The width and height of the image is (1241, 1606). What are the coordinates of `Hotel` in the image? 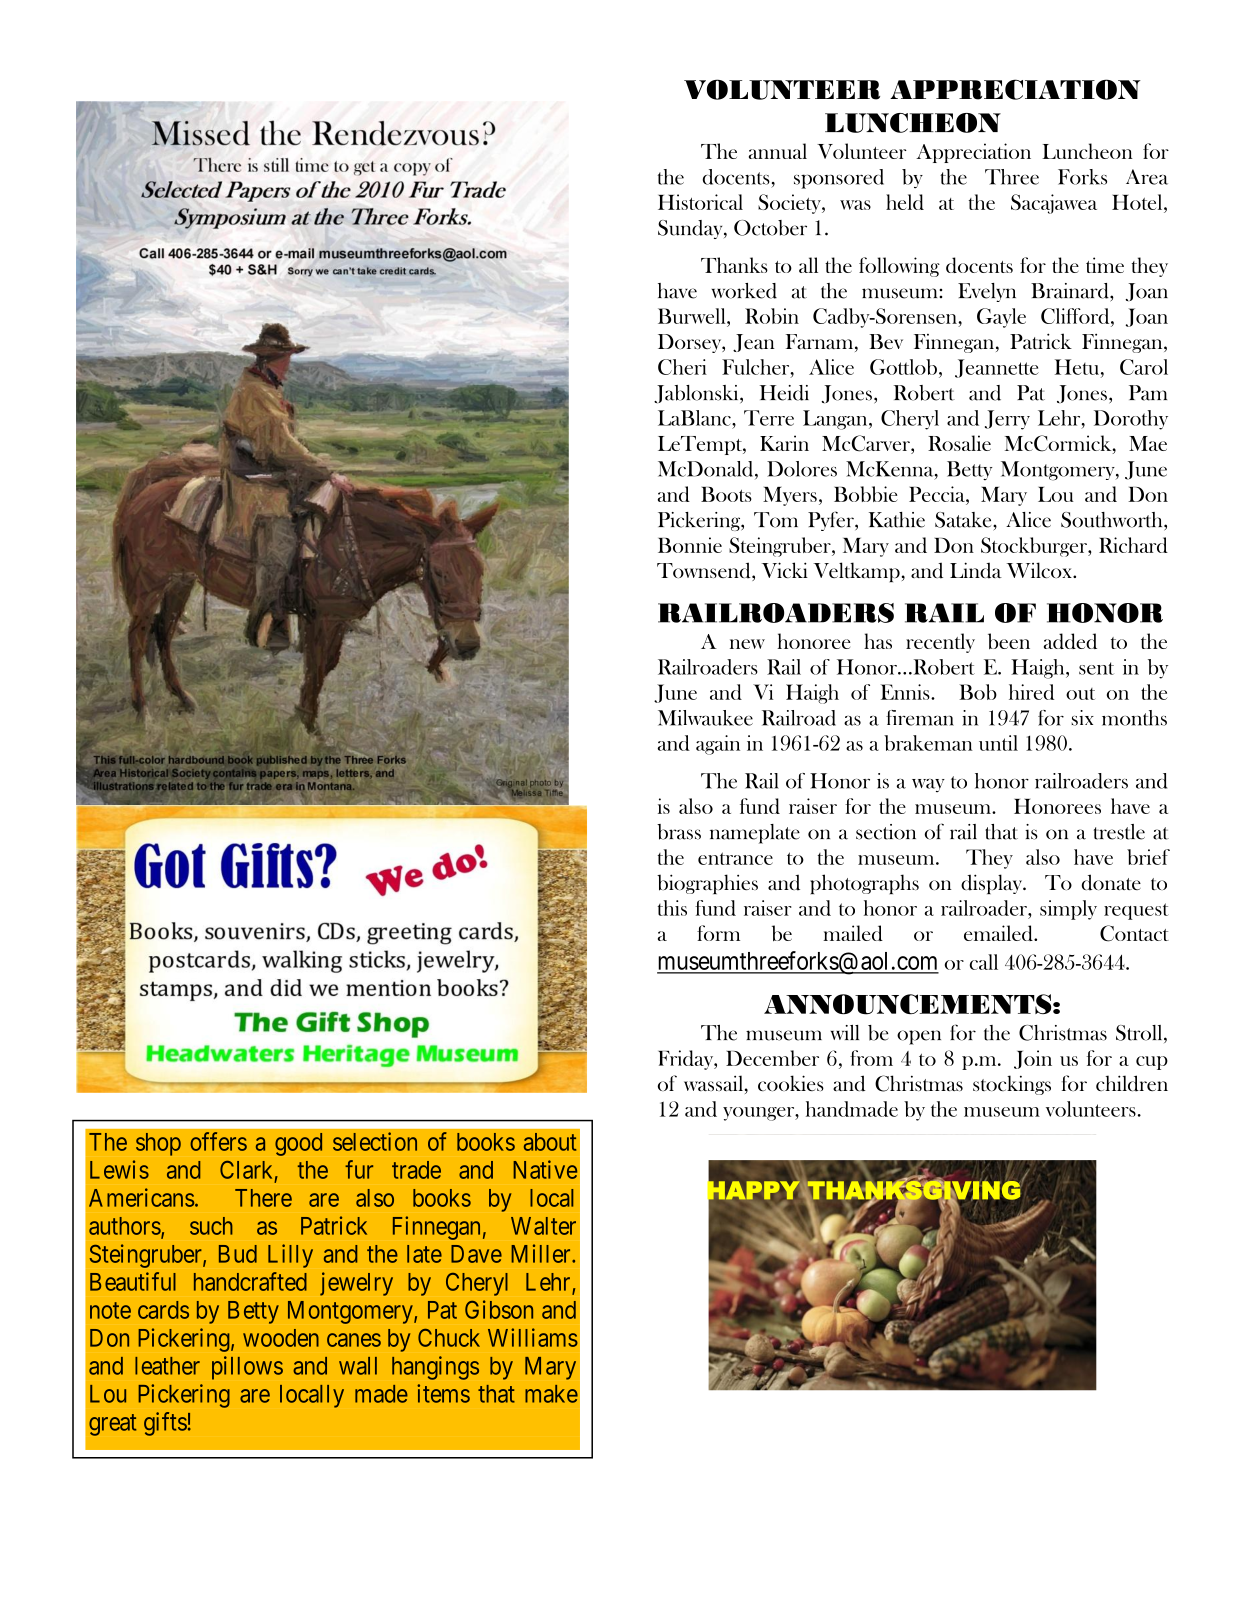 It's located at (1138, 202).
